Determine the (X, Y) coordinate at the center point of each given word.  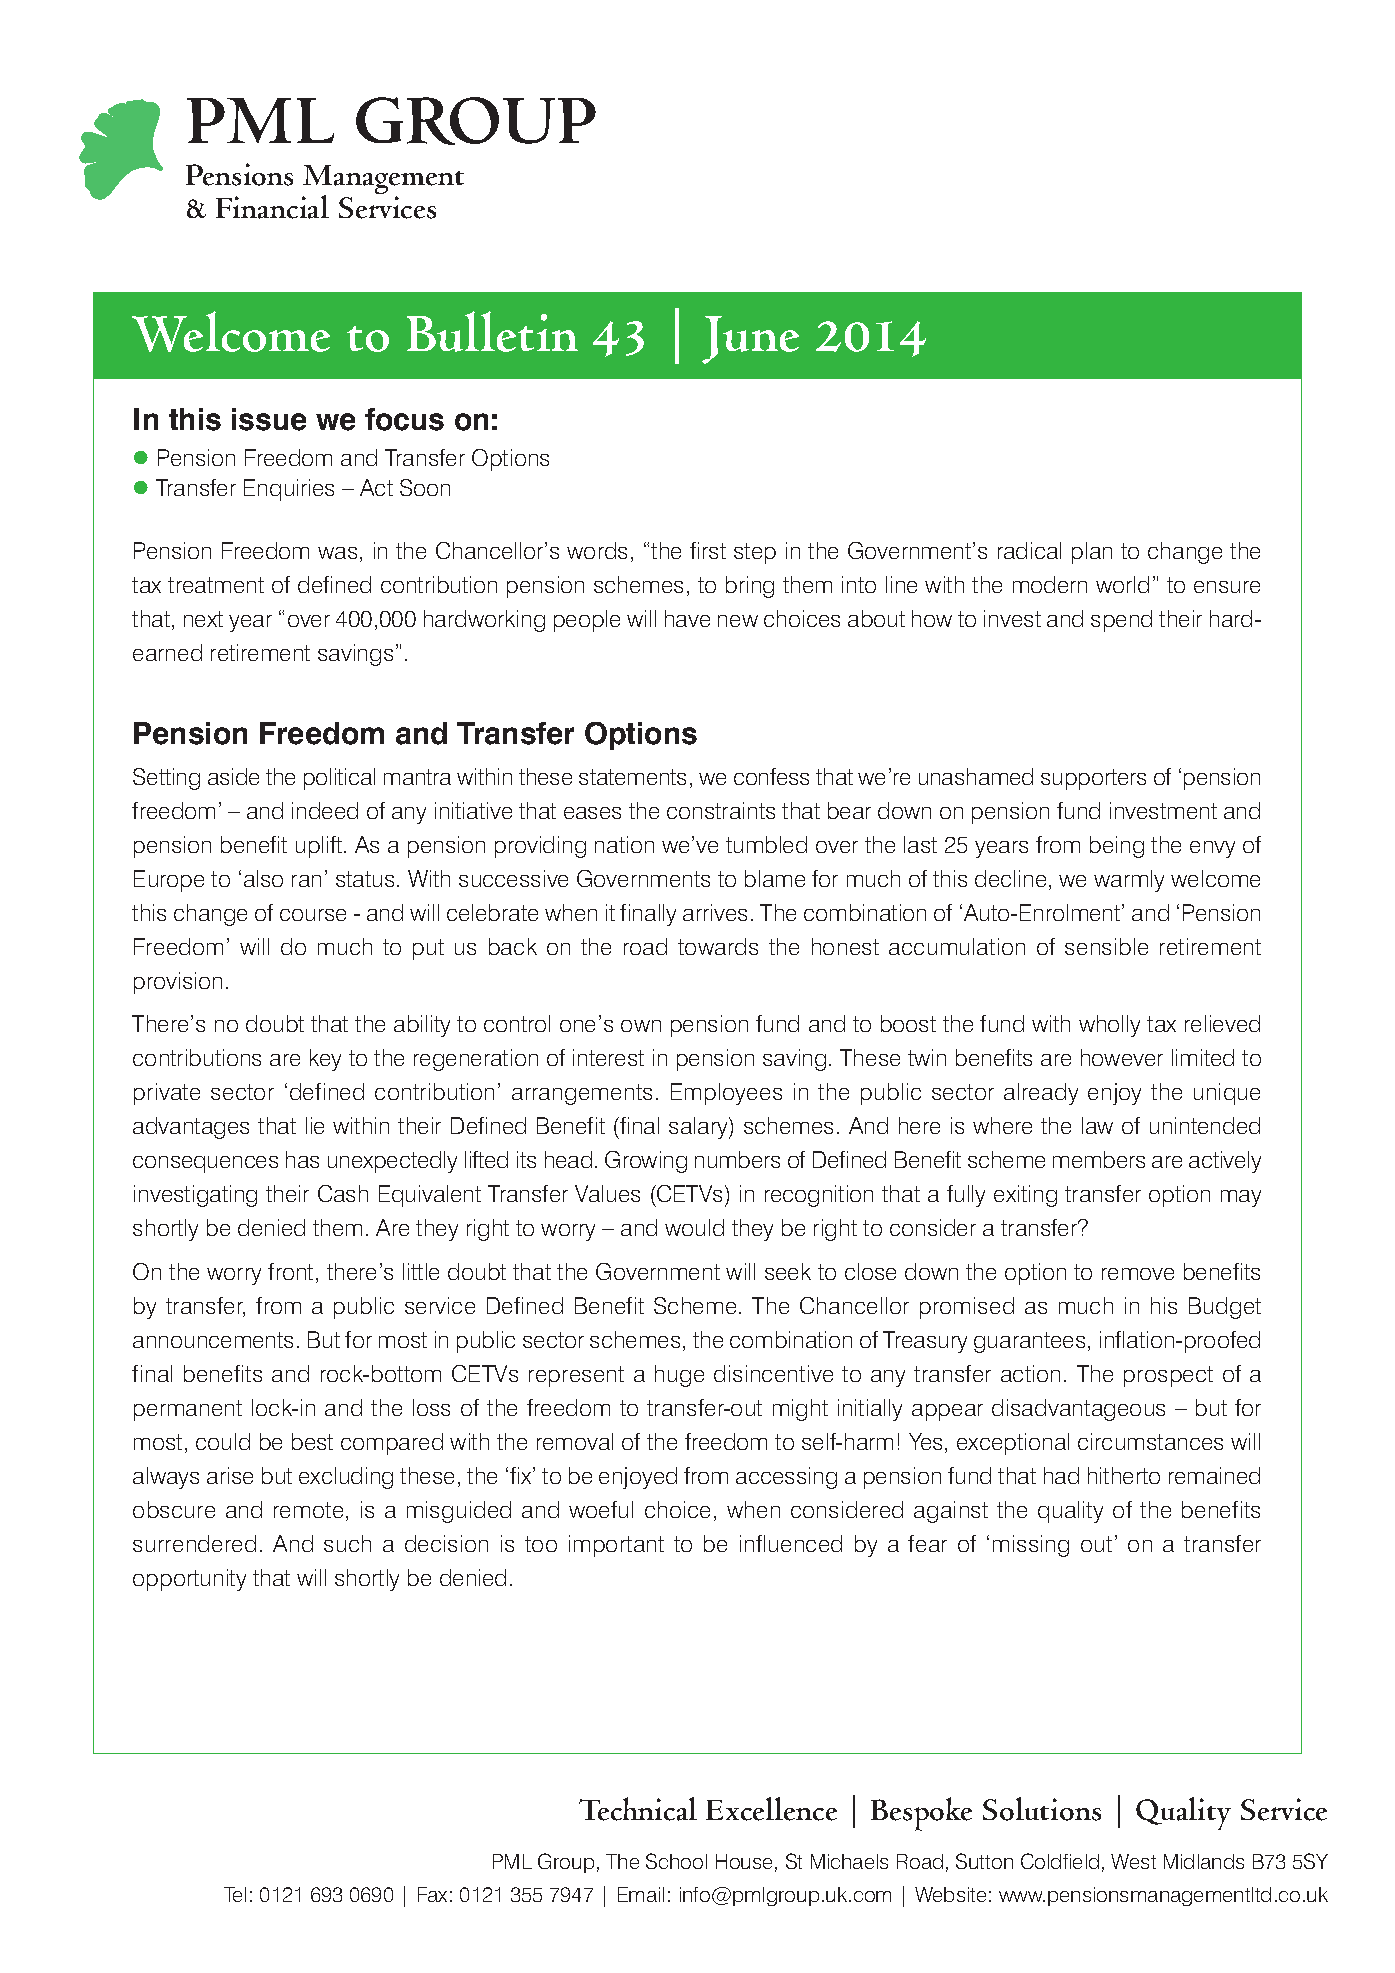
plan (1092, 553)
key (325, 1060)
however (1122, 1057)
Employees (726, 1094)
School (676, 1861)
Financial (272, 207)
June (750, 340)
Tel (235, 1894)
